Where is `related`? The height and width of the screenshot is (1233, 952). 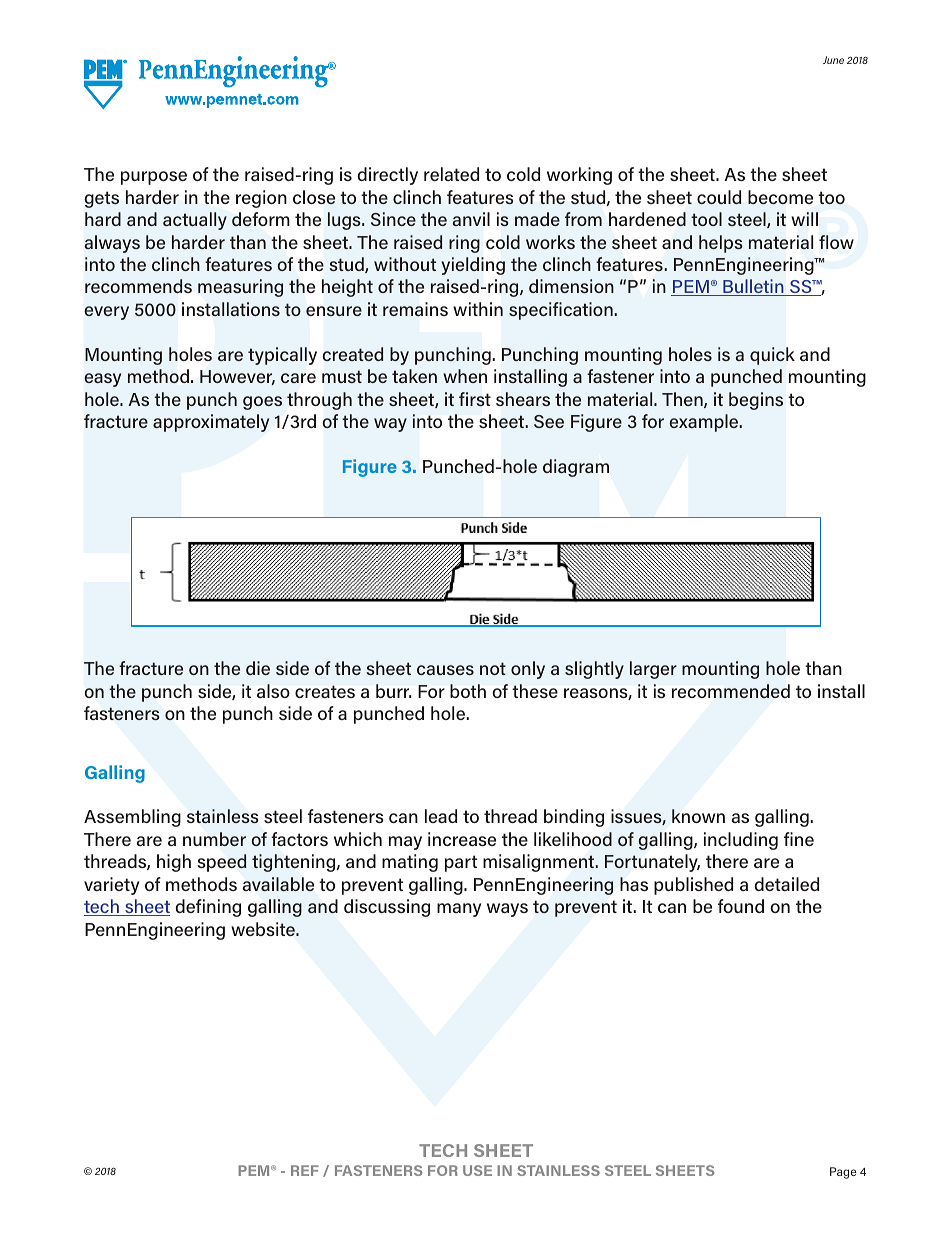
related is located at coordinates (451, 174).
